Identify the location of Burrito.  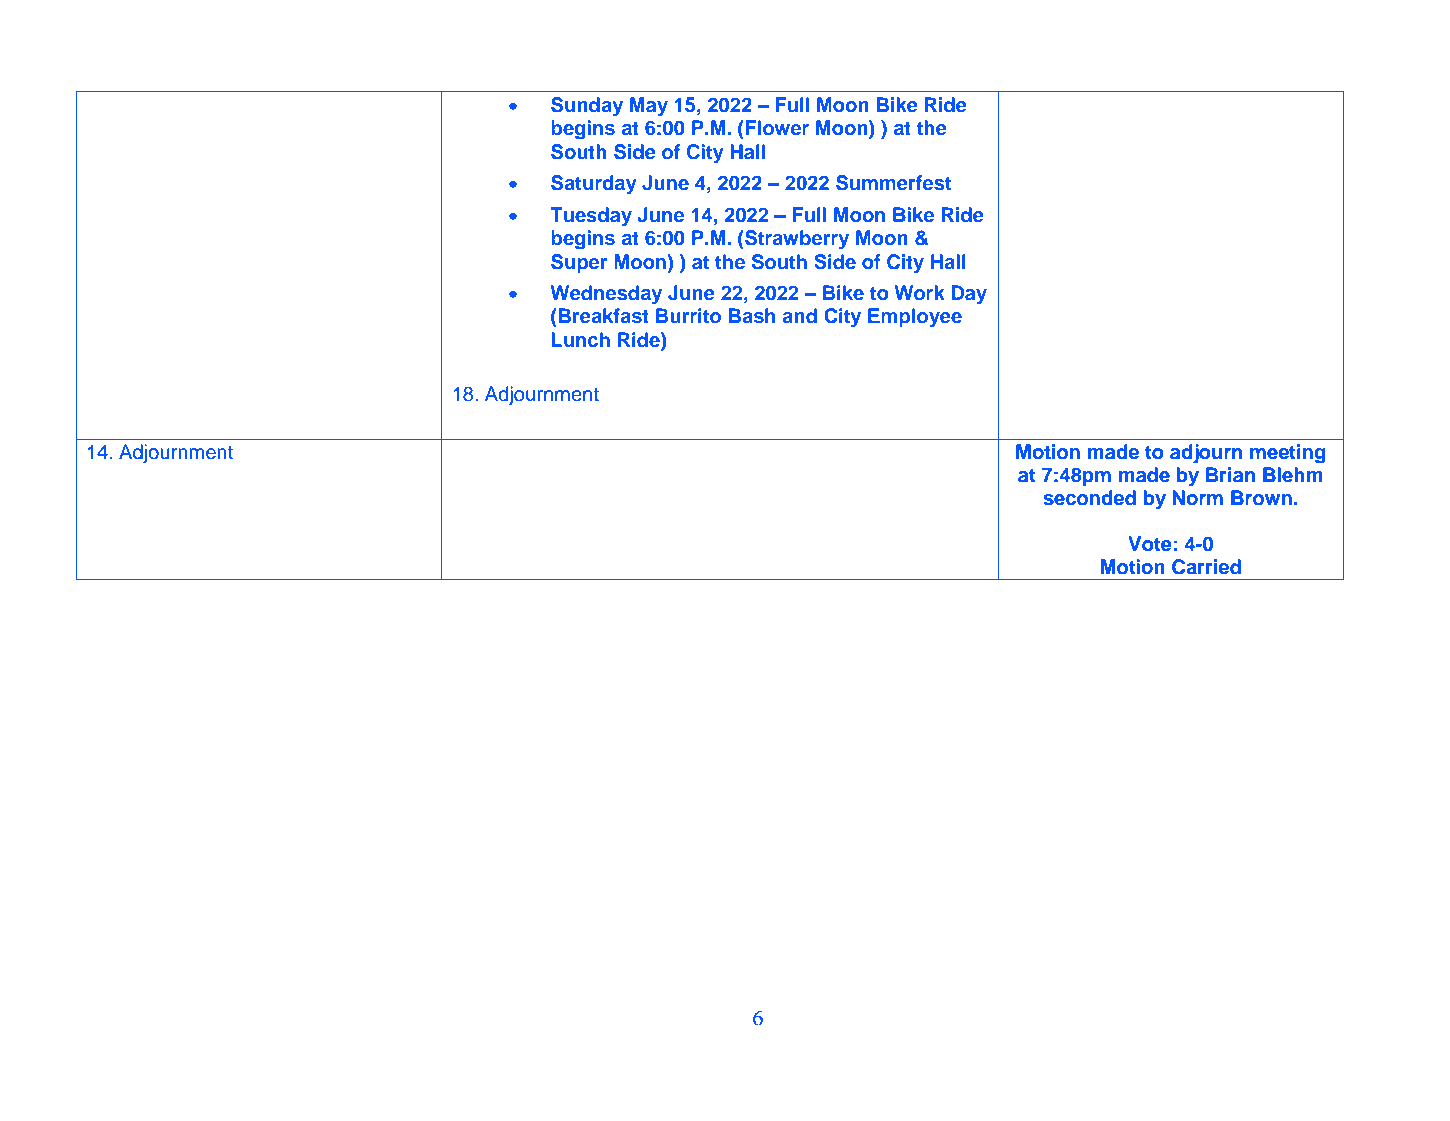
(688, 315).
